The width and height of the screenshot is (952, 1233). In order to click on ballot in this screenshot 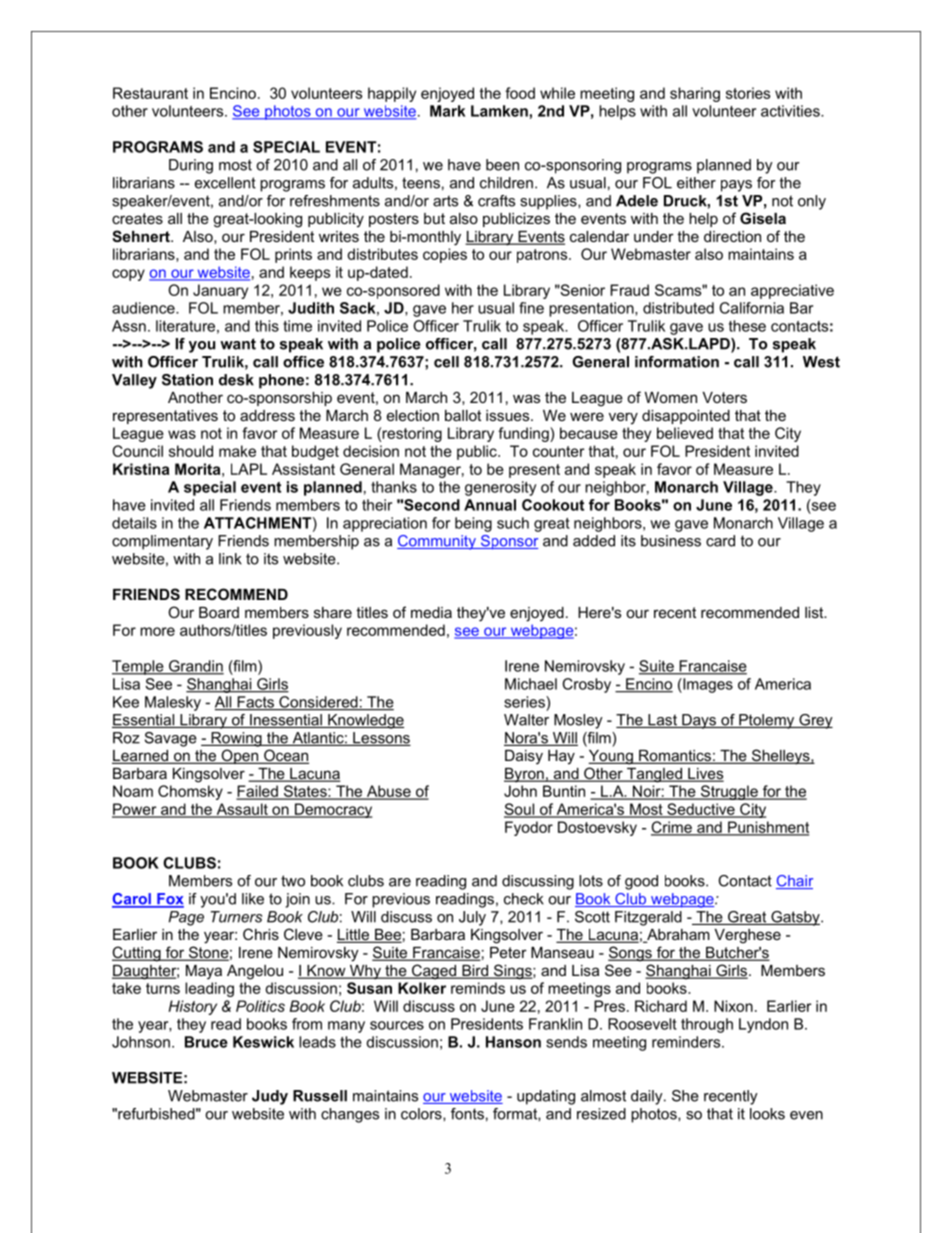, I will do `click(463, 415)`.
